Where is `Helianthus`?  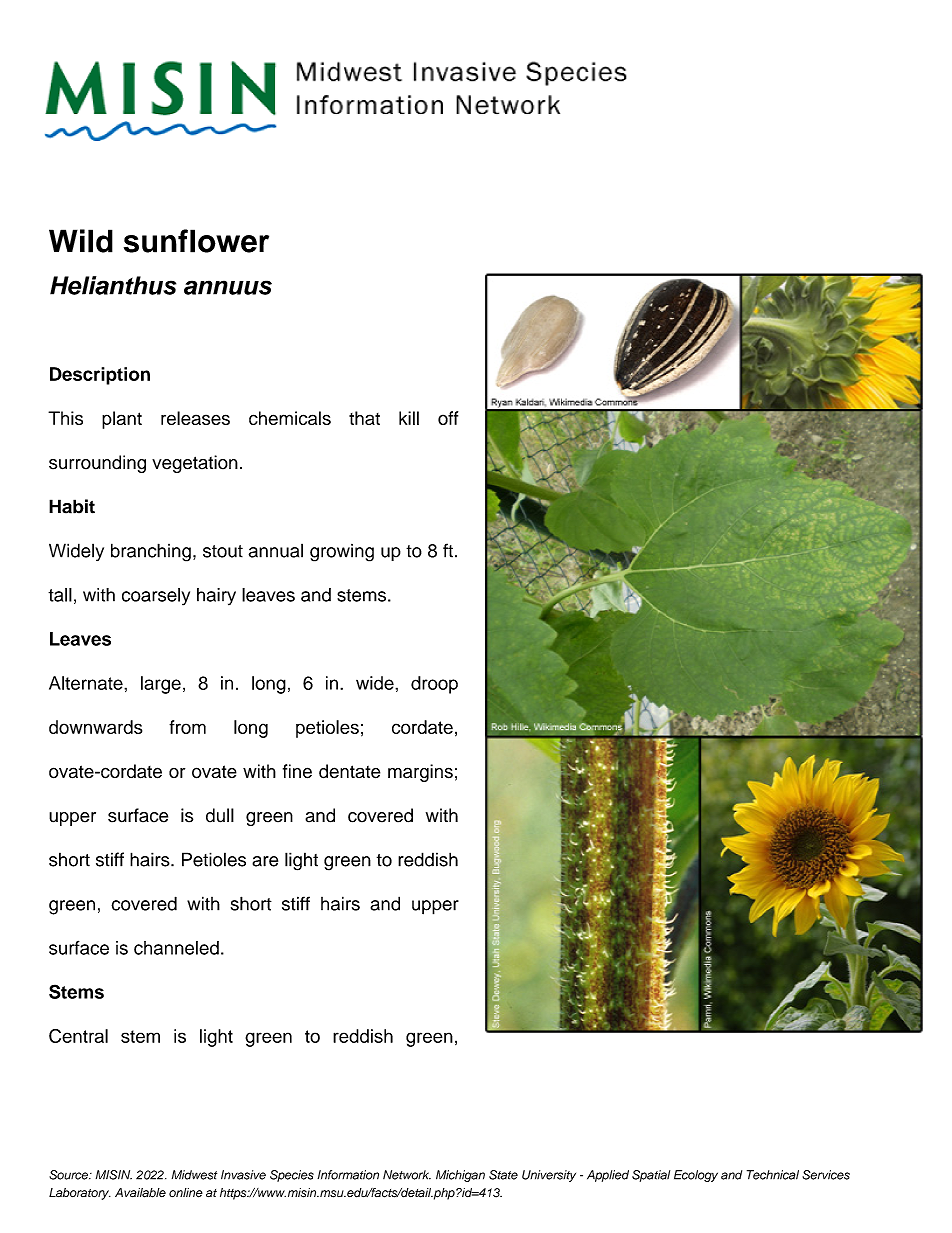
Helianthus is located at coordinates (113, 285).
